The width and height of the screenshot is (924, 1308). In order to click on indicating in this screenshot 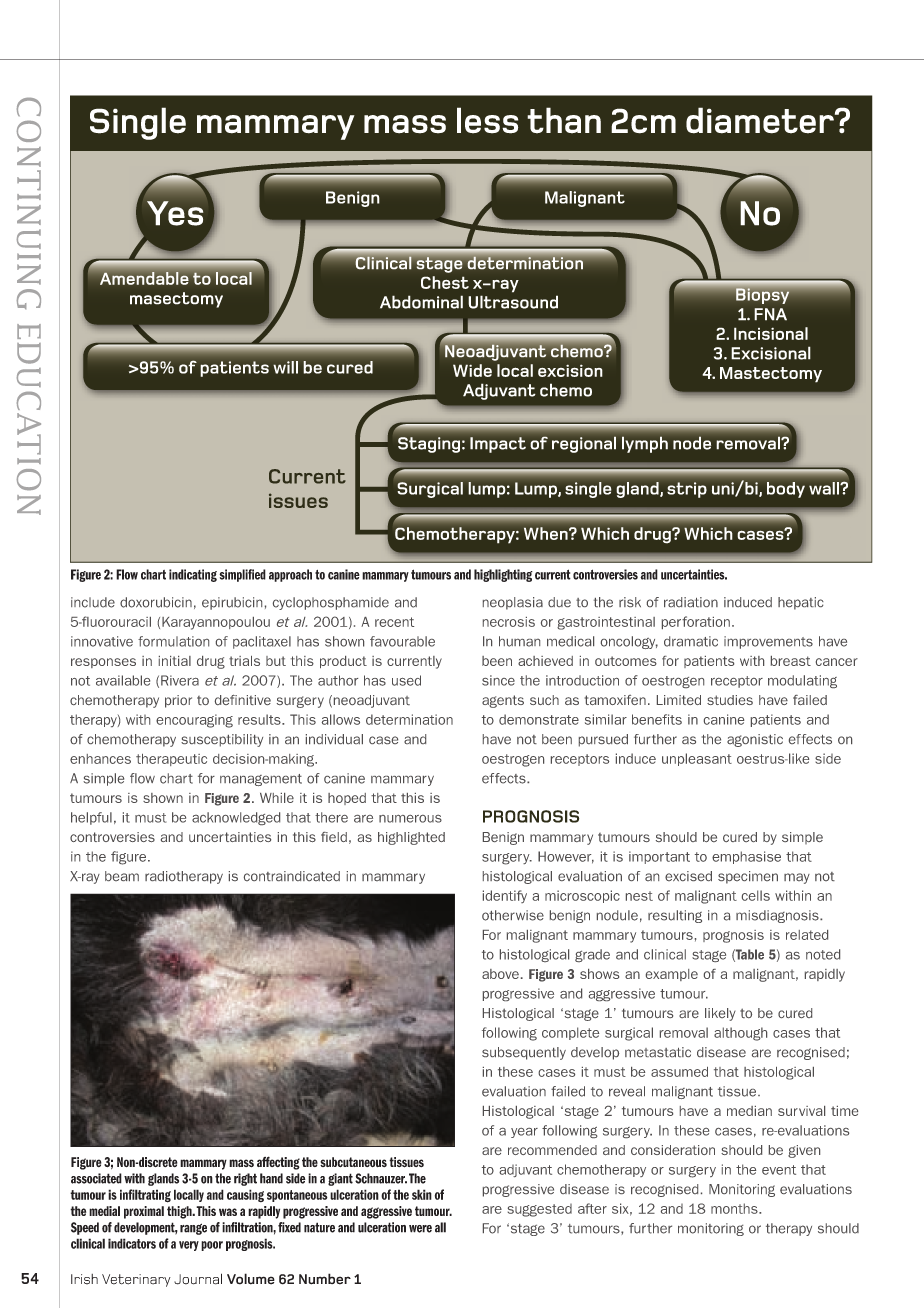, I will do `click(193, 575)`.
